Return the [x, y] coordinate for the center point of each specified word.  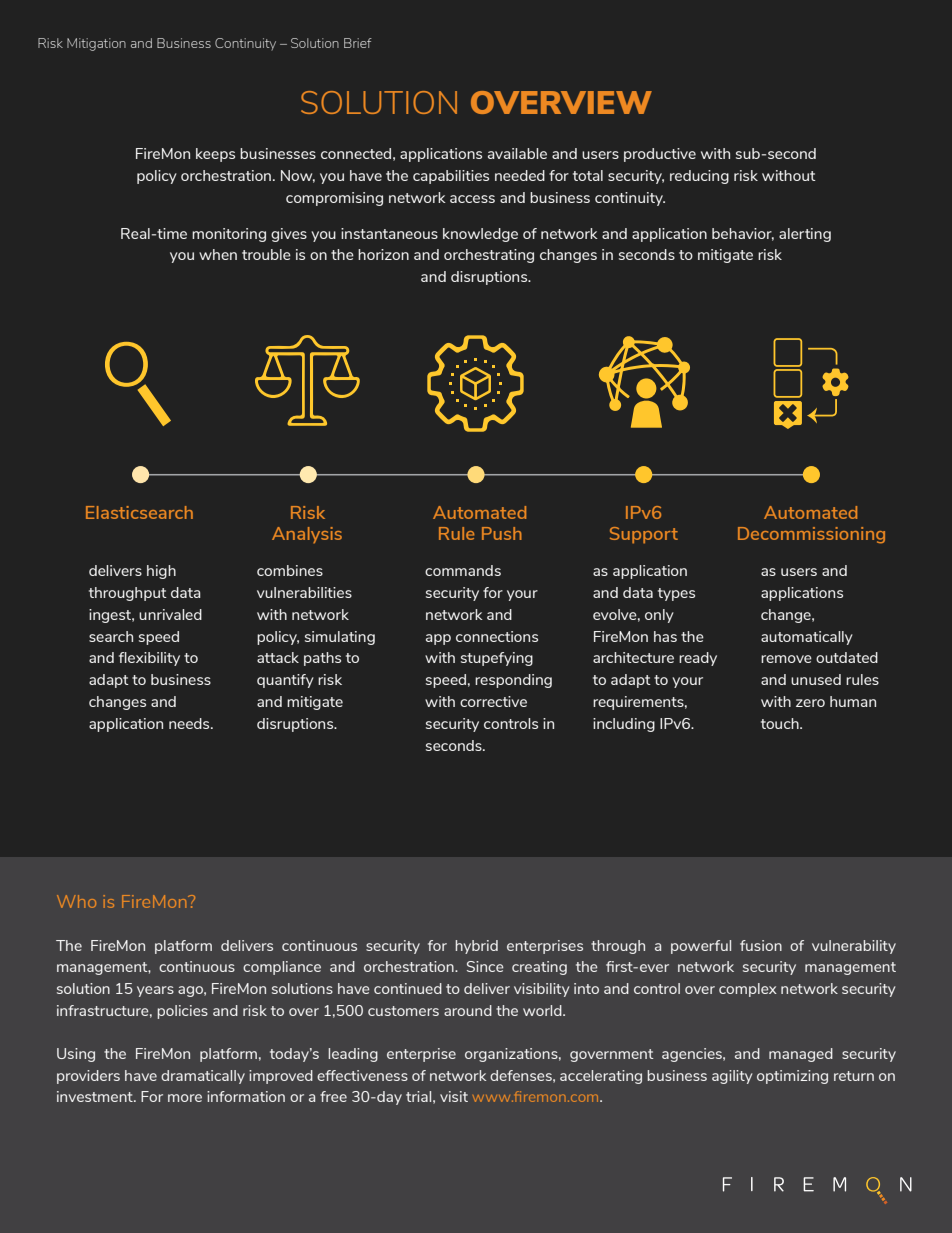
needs [190, 723]
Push [502, 533]
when [218, 254]
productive [660, 155]
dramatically [203, 1077]
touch [781, 723]
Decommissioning [811, 535]
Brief [358, 43]
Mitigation [96, 44]
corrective [493, 701]
